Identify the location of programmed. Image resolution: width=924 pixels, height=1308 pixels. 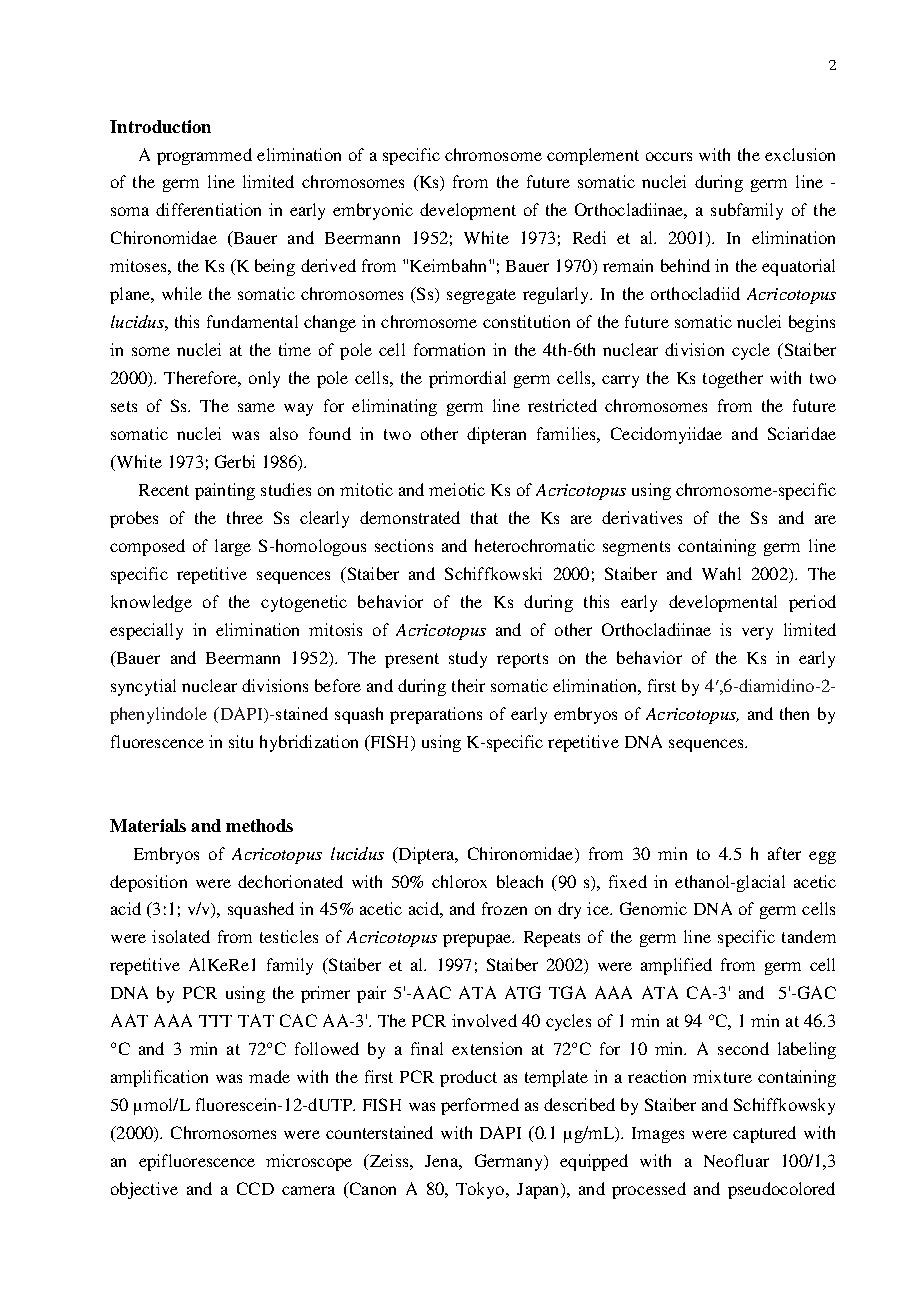
(204, 156).
